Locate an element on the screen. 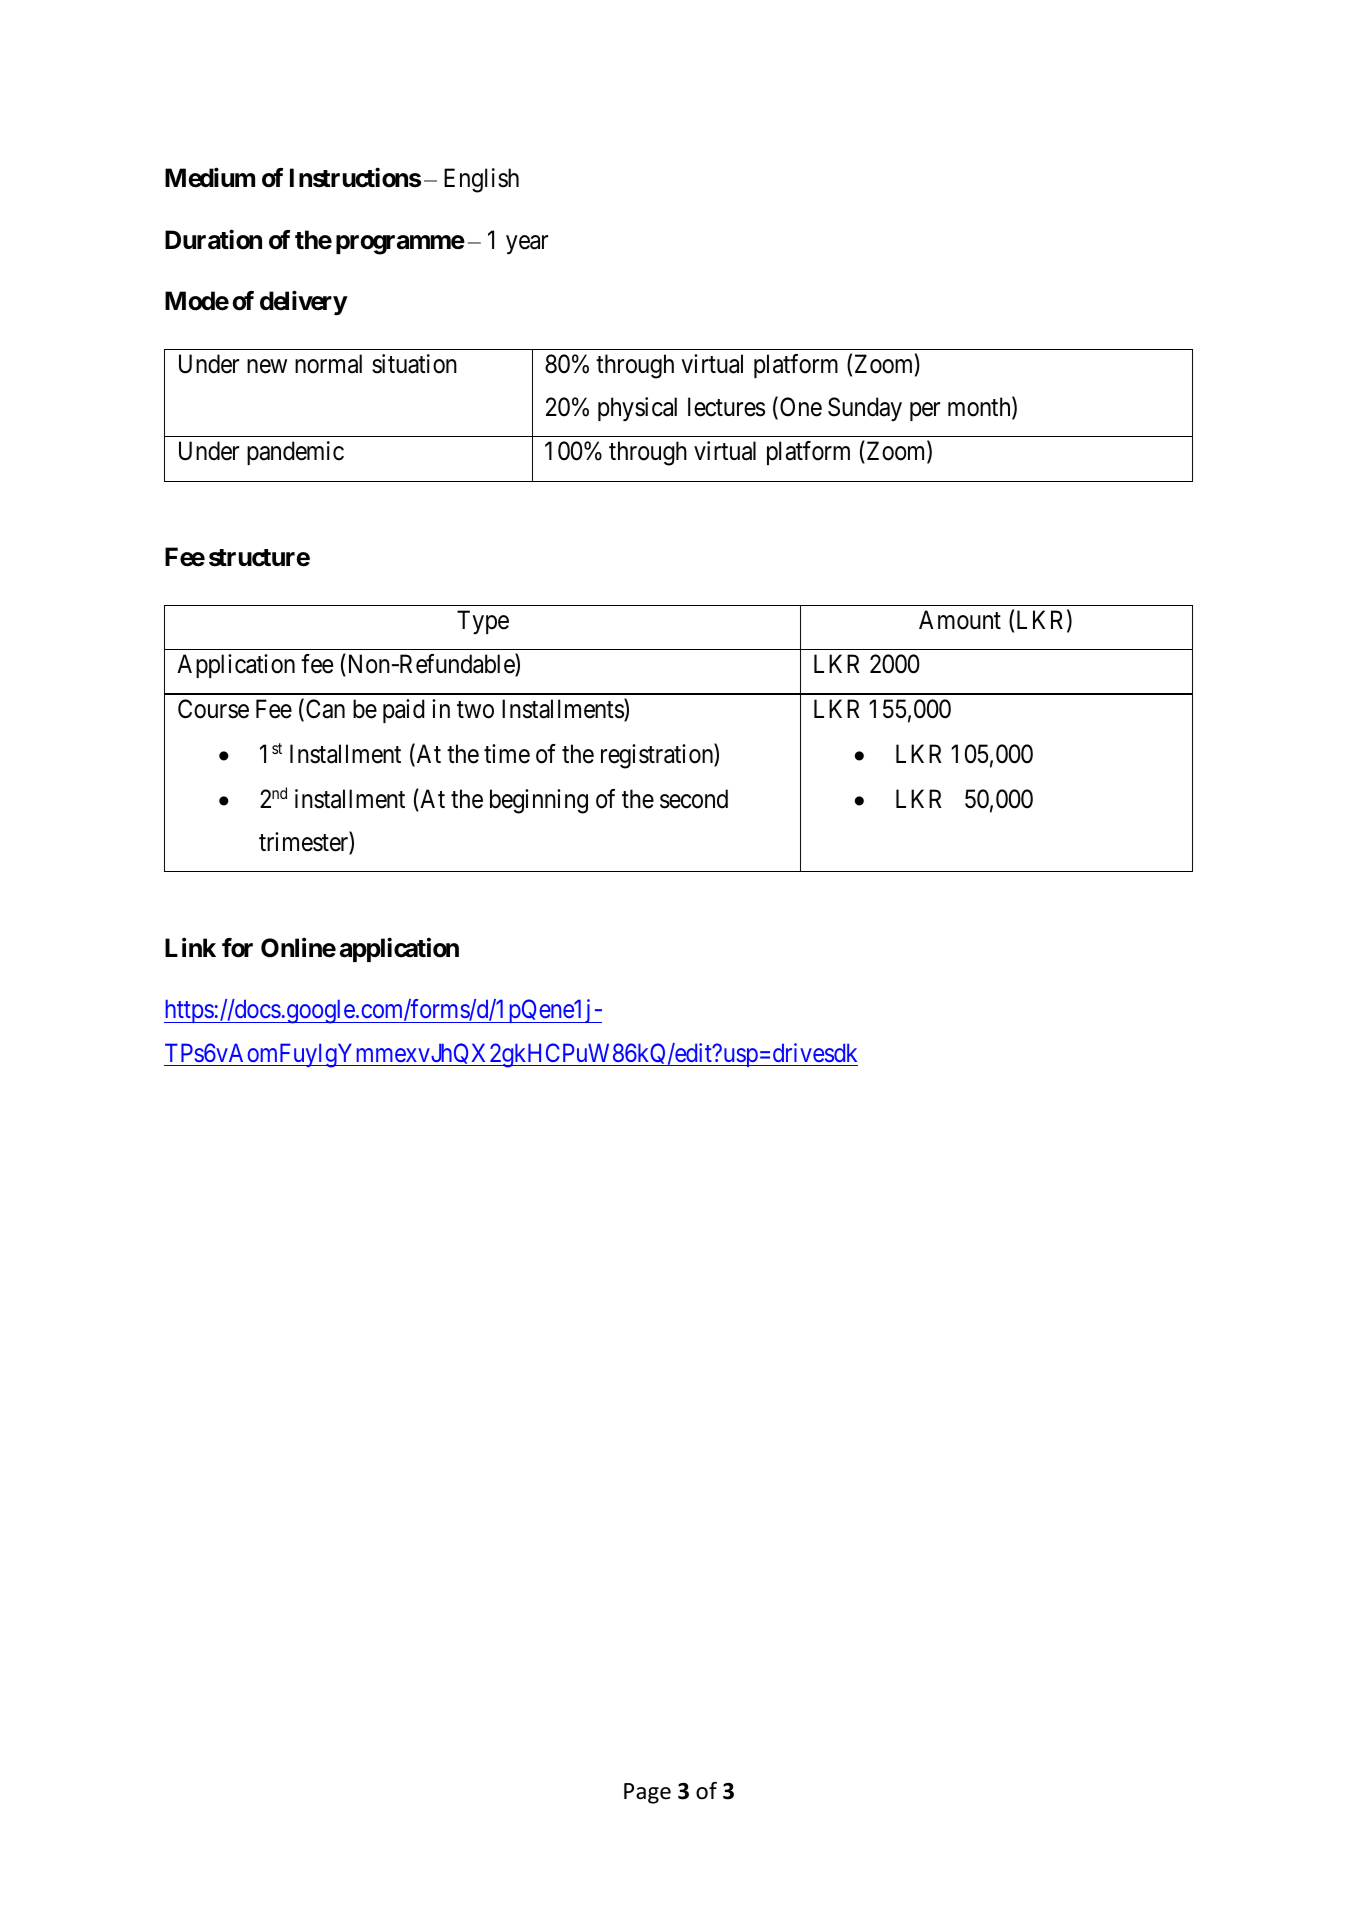  Sunday is located at coordinates (865, 409).
